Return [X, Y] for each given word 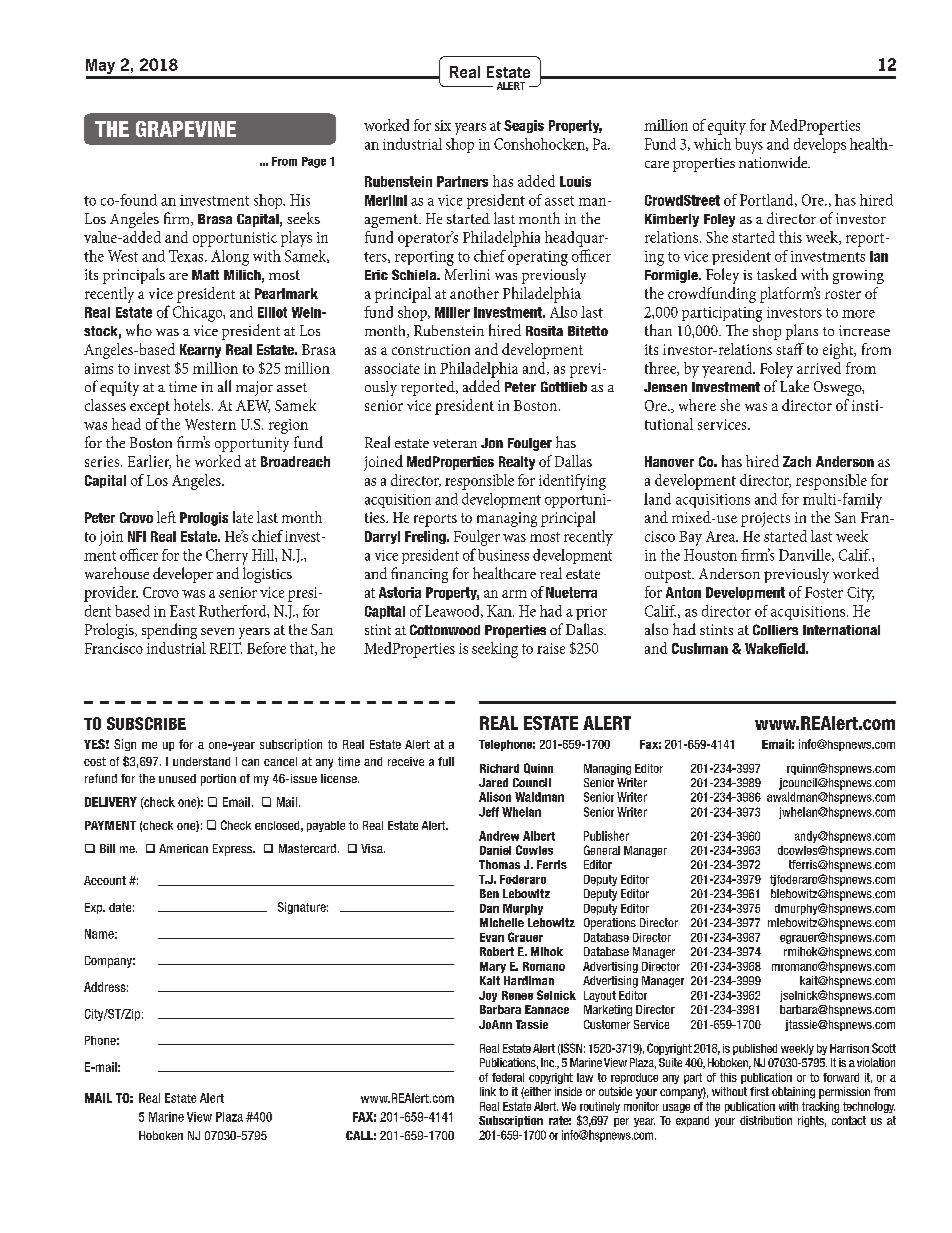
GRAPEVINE [186, 129]
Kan [500, 611]
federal [508, 1077]
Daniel [495, 850]
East [182, 611]
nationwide [774, 162]
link [488, 1091]
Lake [794, 386]
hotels [192, 405]
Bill [107, 848]
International [841, 630]
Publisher [606, 836]
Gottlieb [564, 386]
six [443, 125]
